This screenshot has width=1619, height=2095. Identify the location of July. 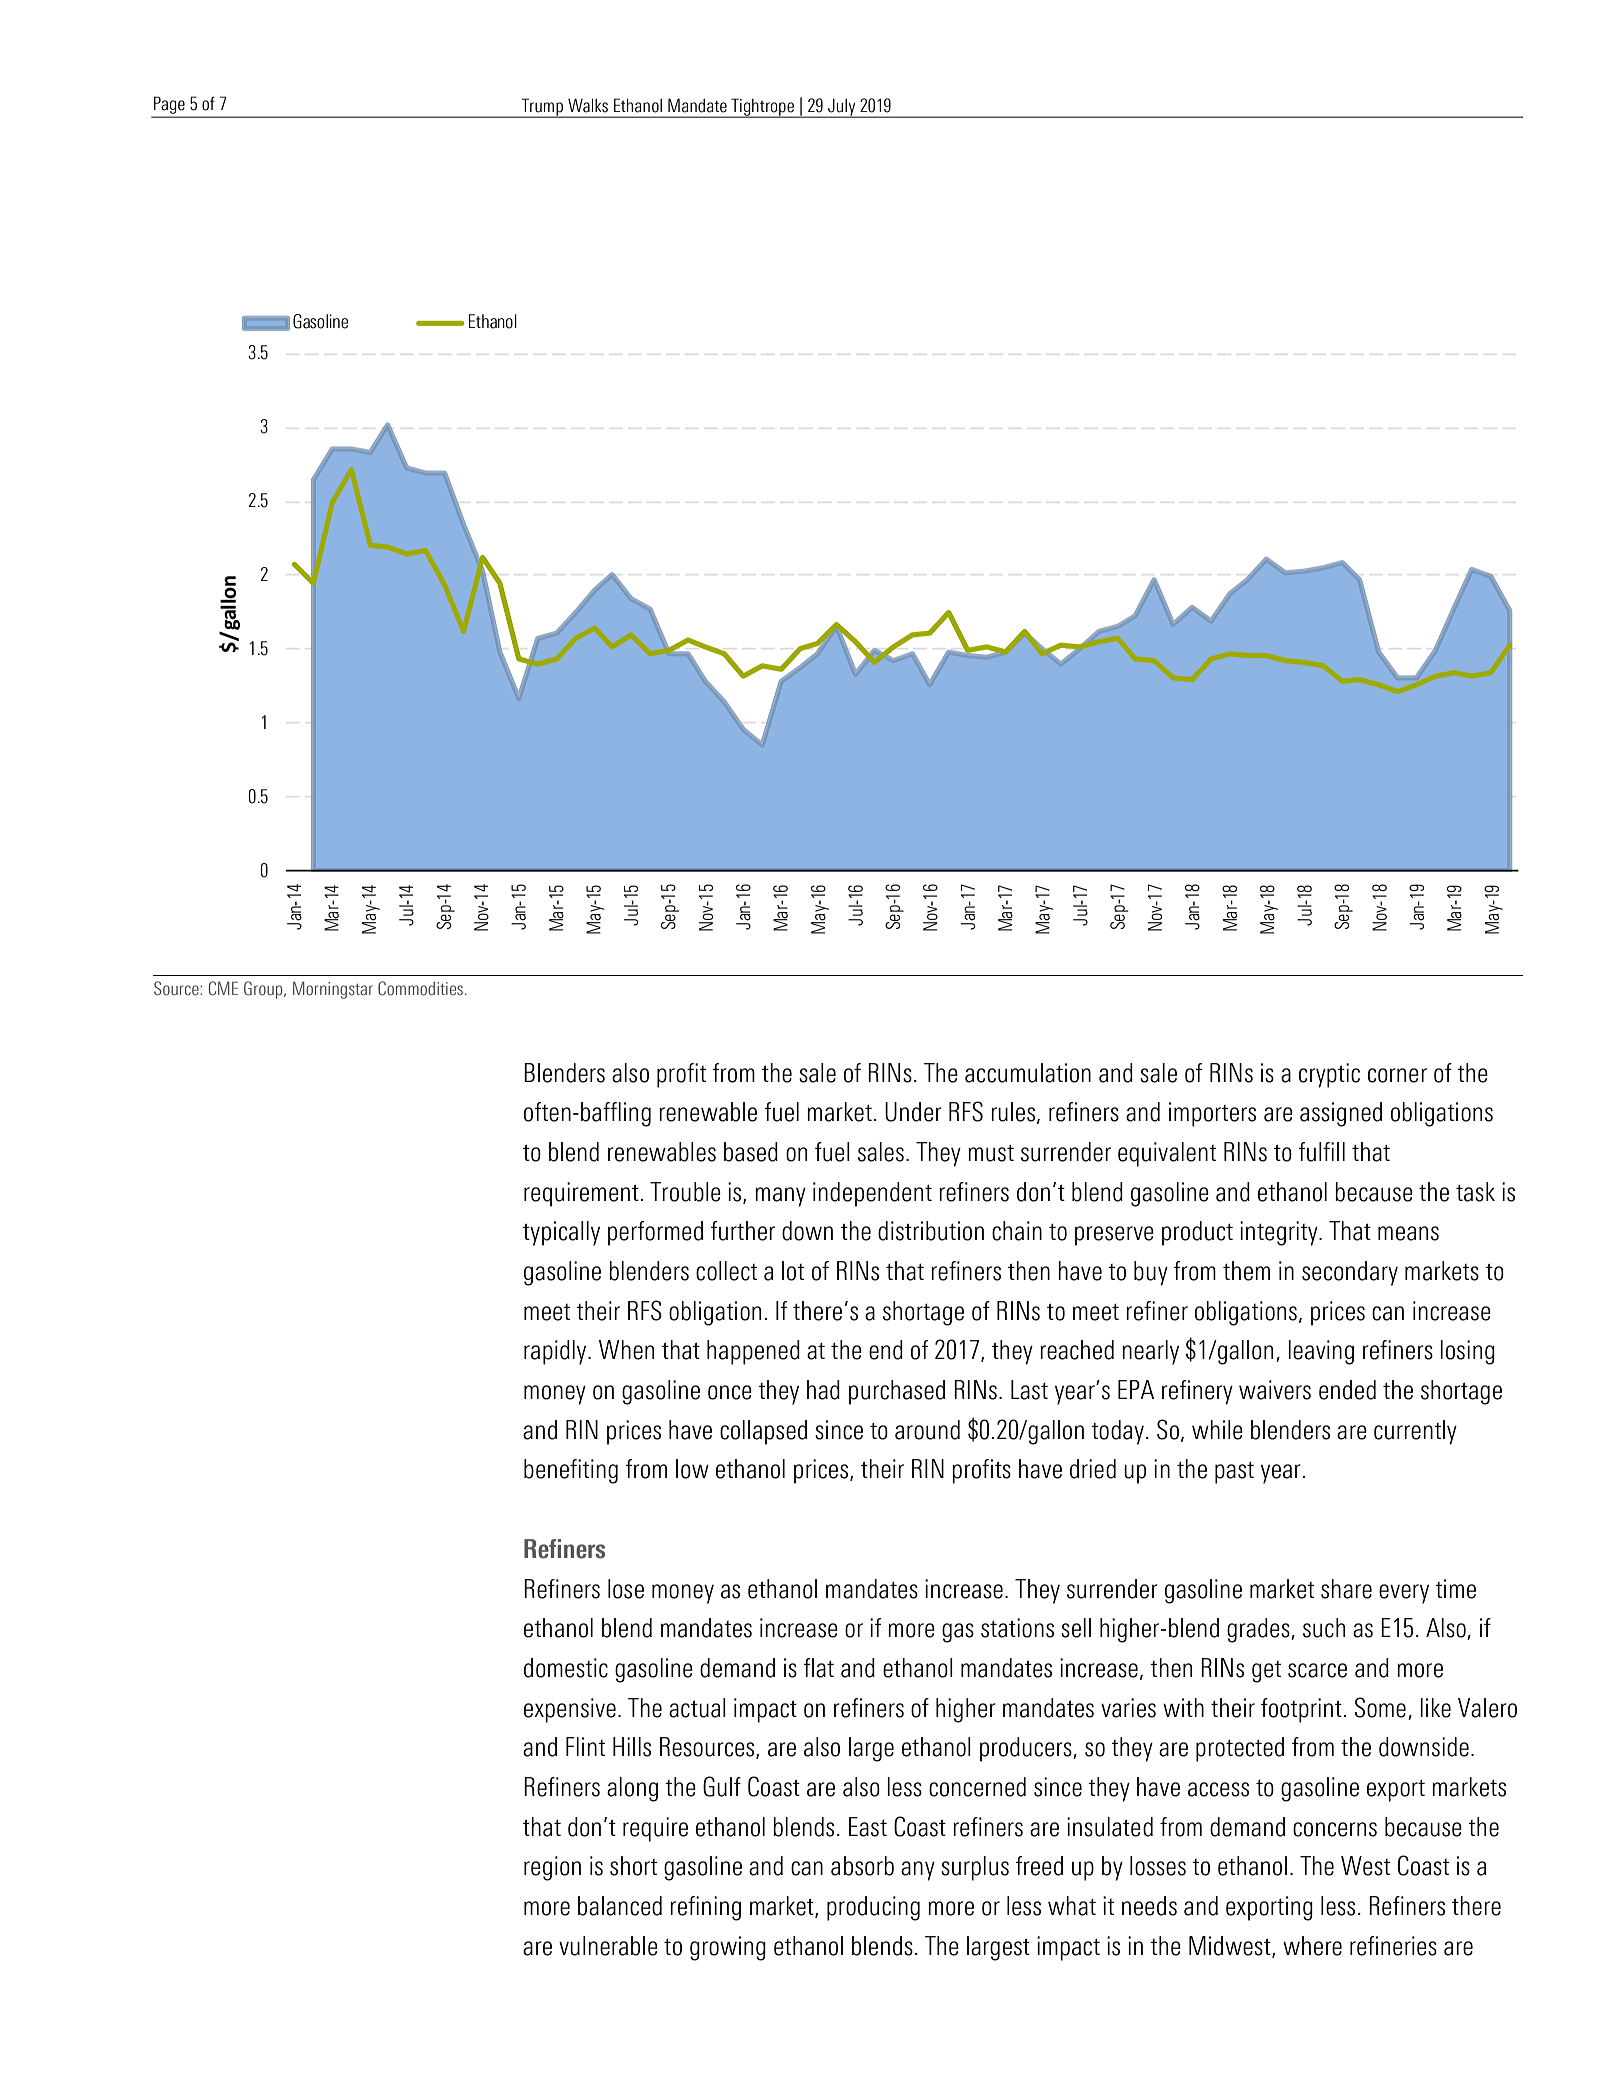
(842, 108).
